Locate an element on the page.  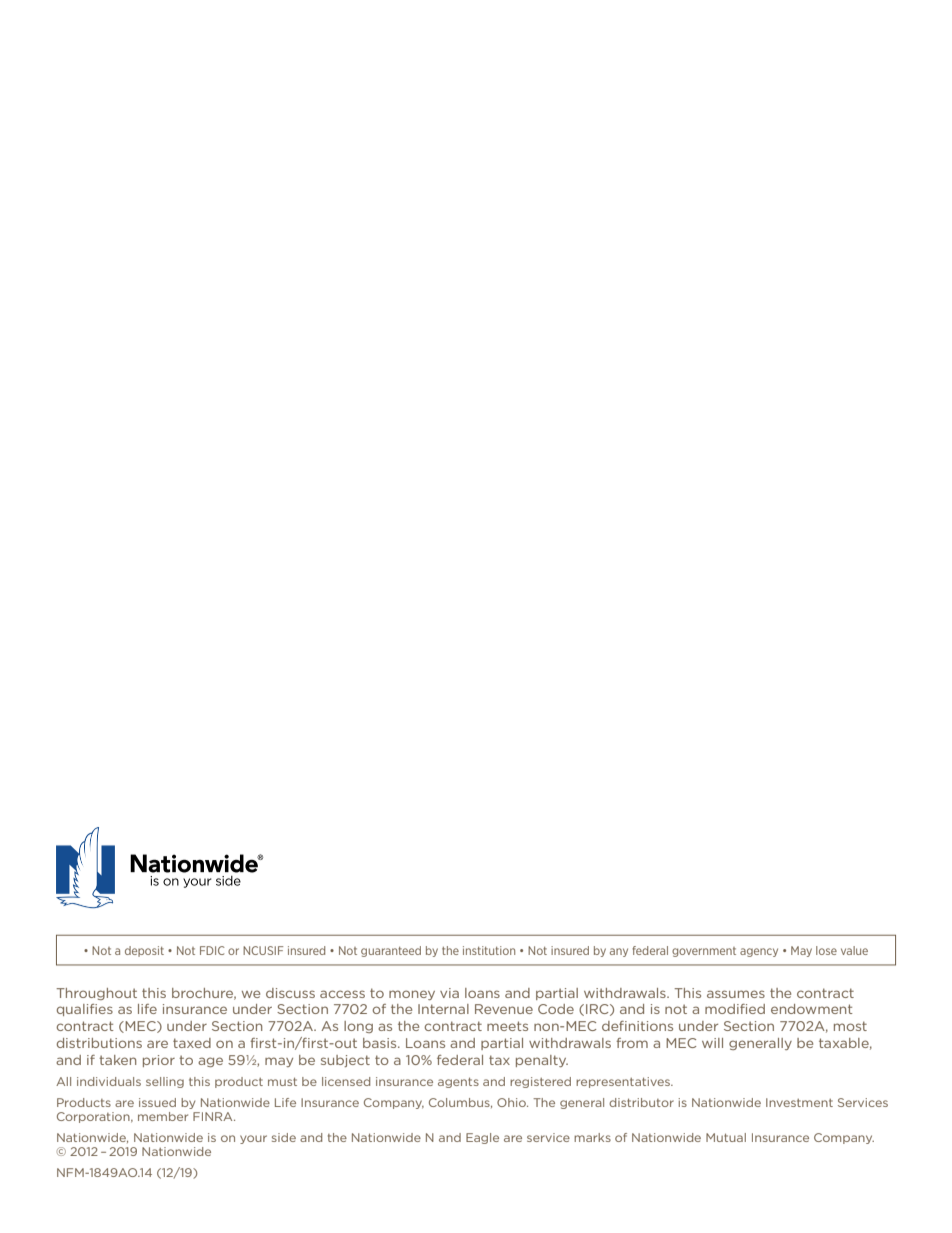
your is located at coordinates (253, 1139).
